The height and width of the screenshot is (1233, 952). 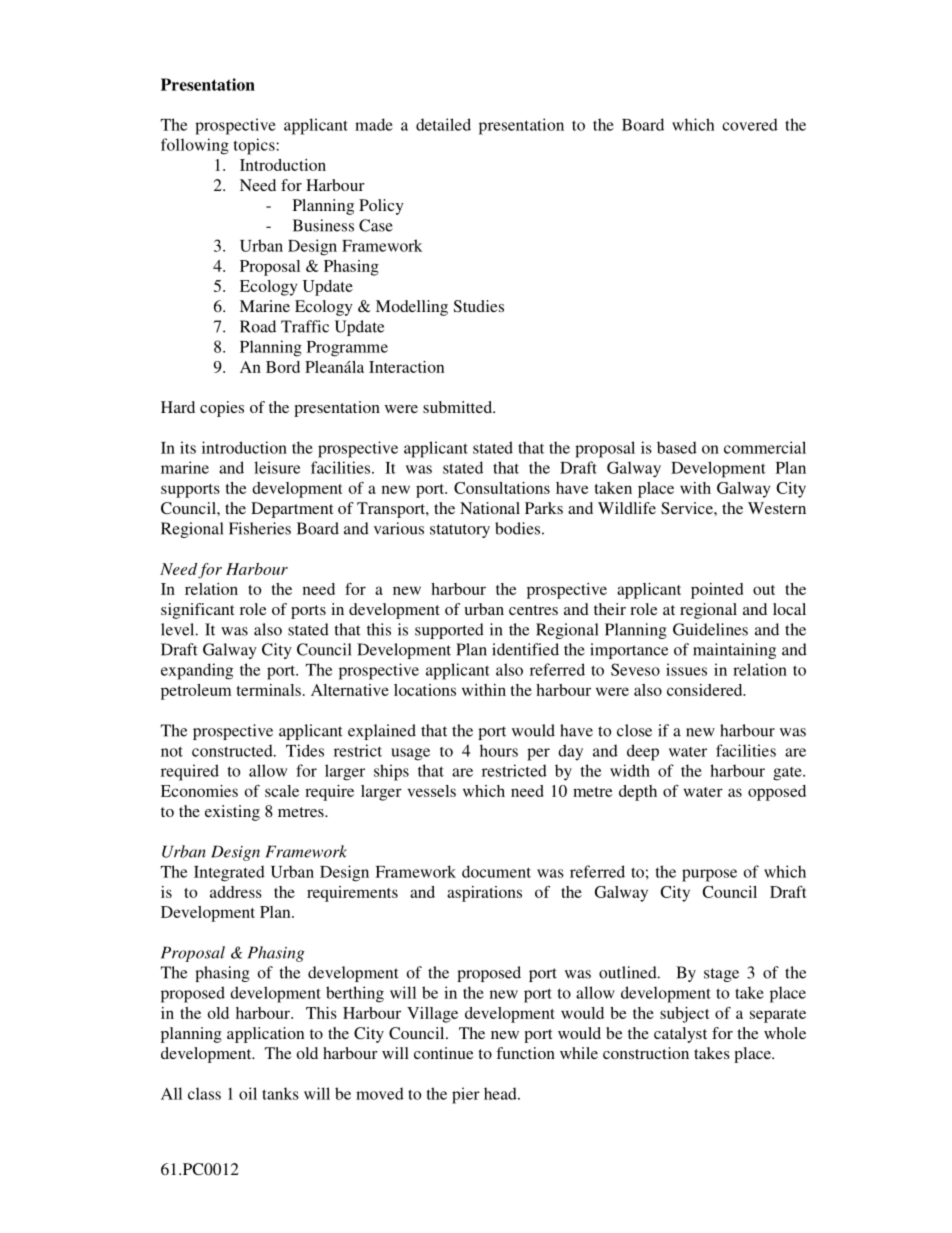 What do you see at coordinates (260, 528) in the screenshot?
I see `Fisheries` at bounding box center [260, 528].
